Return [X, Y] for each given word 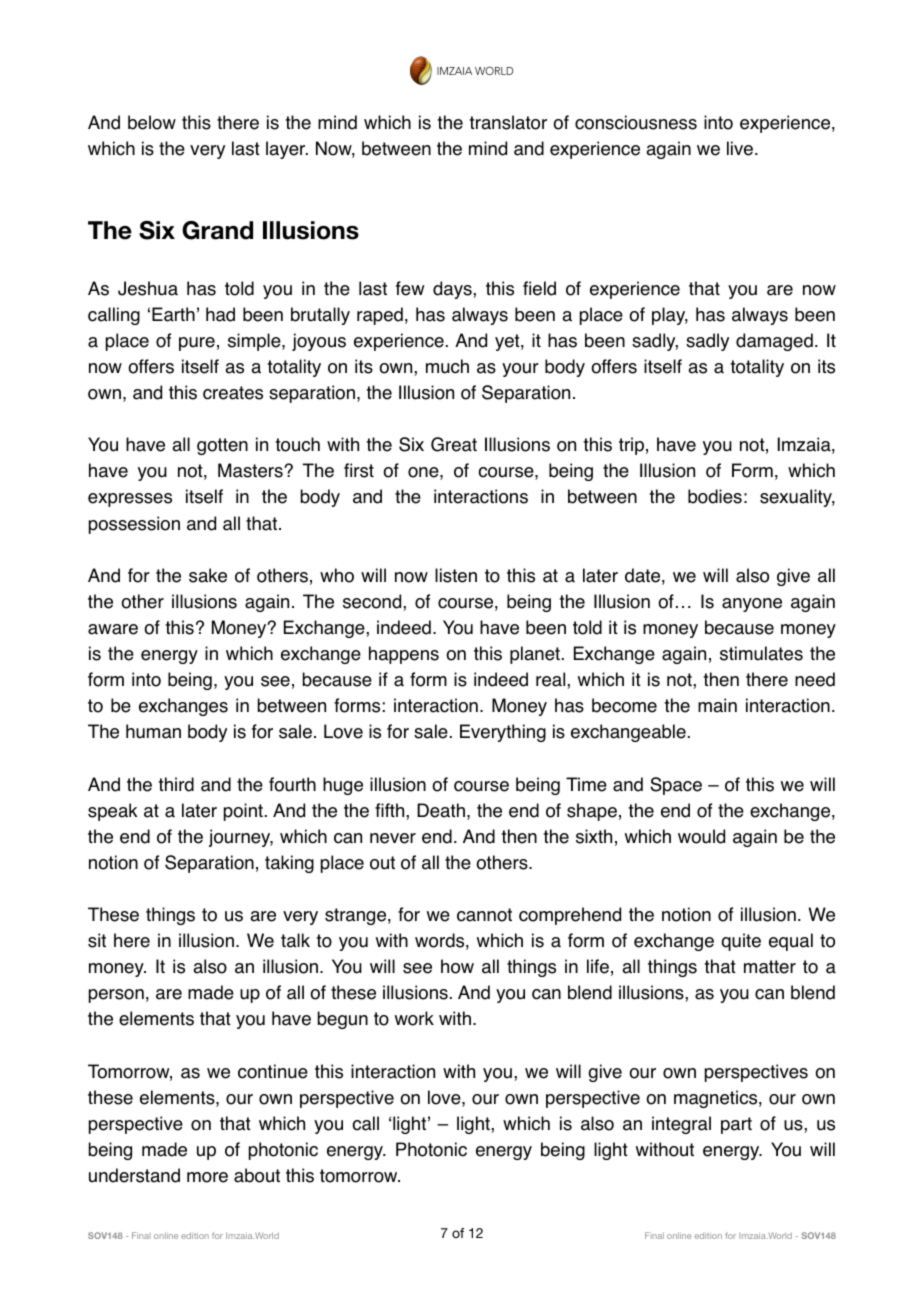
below [152, 122]
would [701, 836]
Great [454, 444]
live [740, 148]
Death [441, 810]
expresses [130, 500]
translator [508, 122]
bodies [715, 496]
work [414, 1018]
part [736, 1125]
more [207, 1177]
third [176, 784]
